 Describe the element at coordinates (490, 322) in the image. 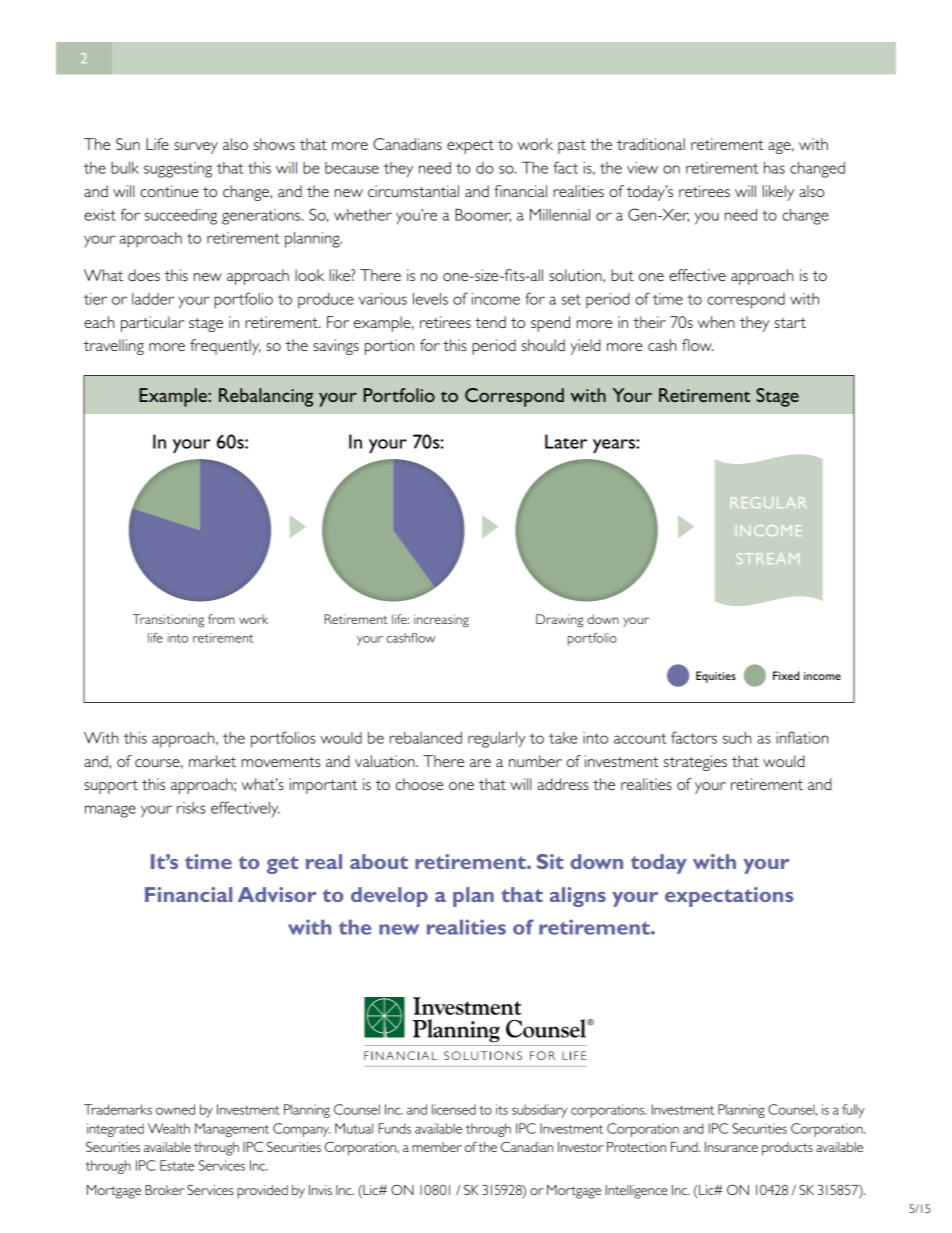

I see `tend` at that location.
